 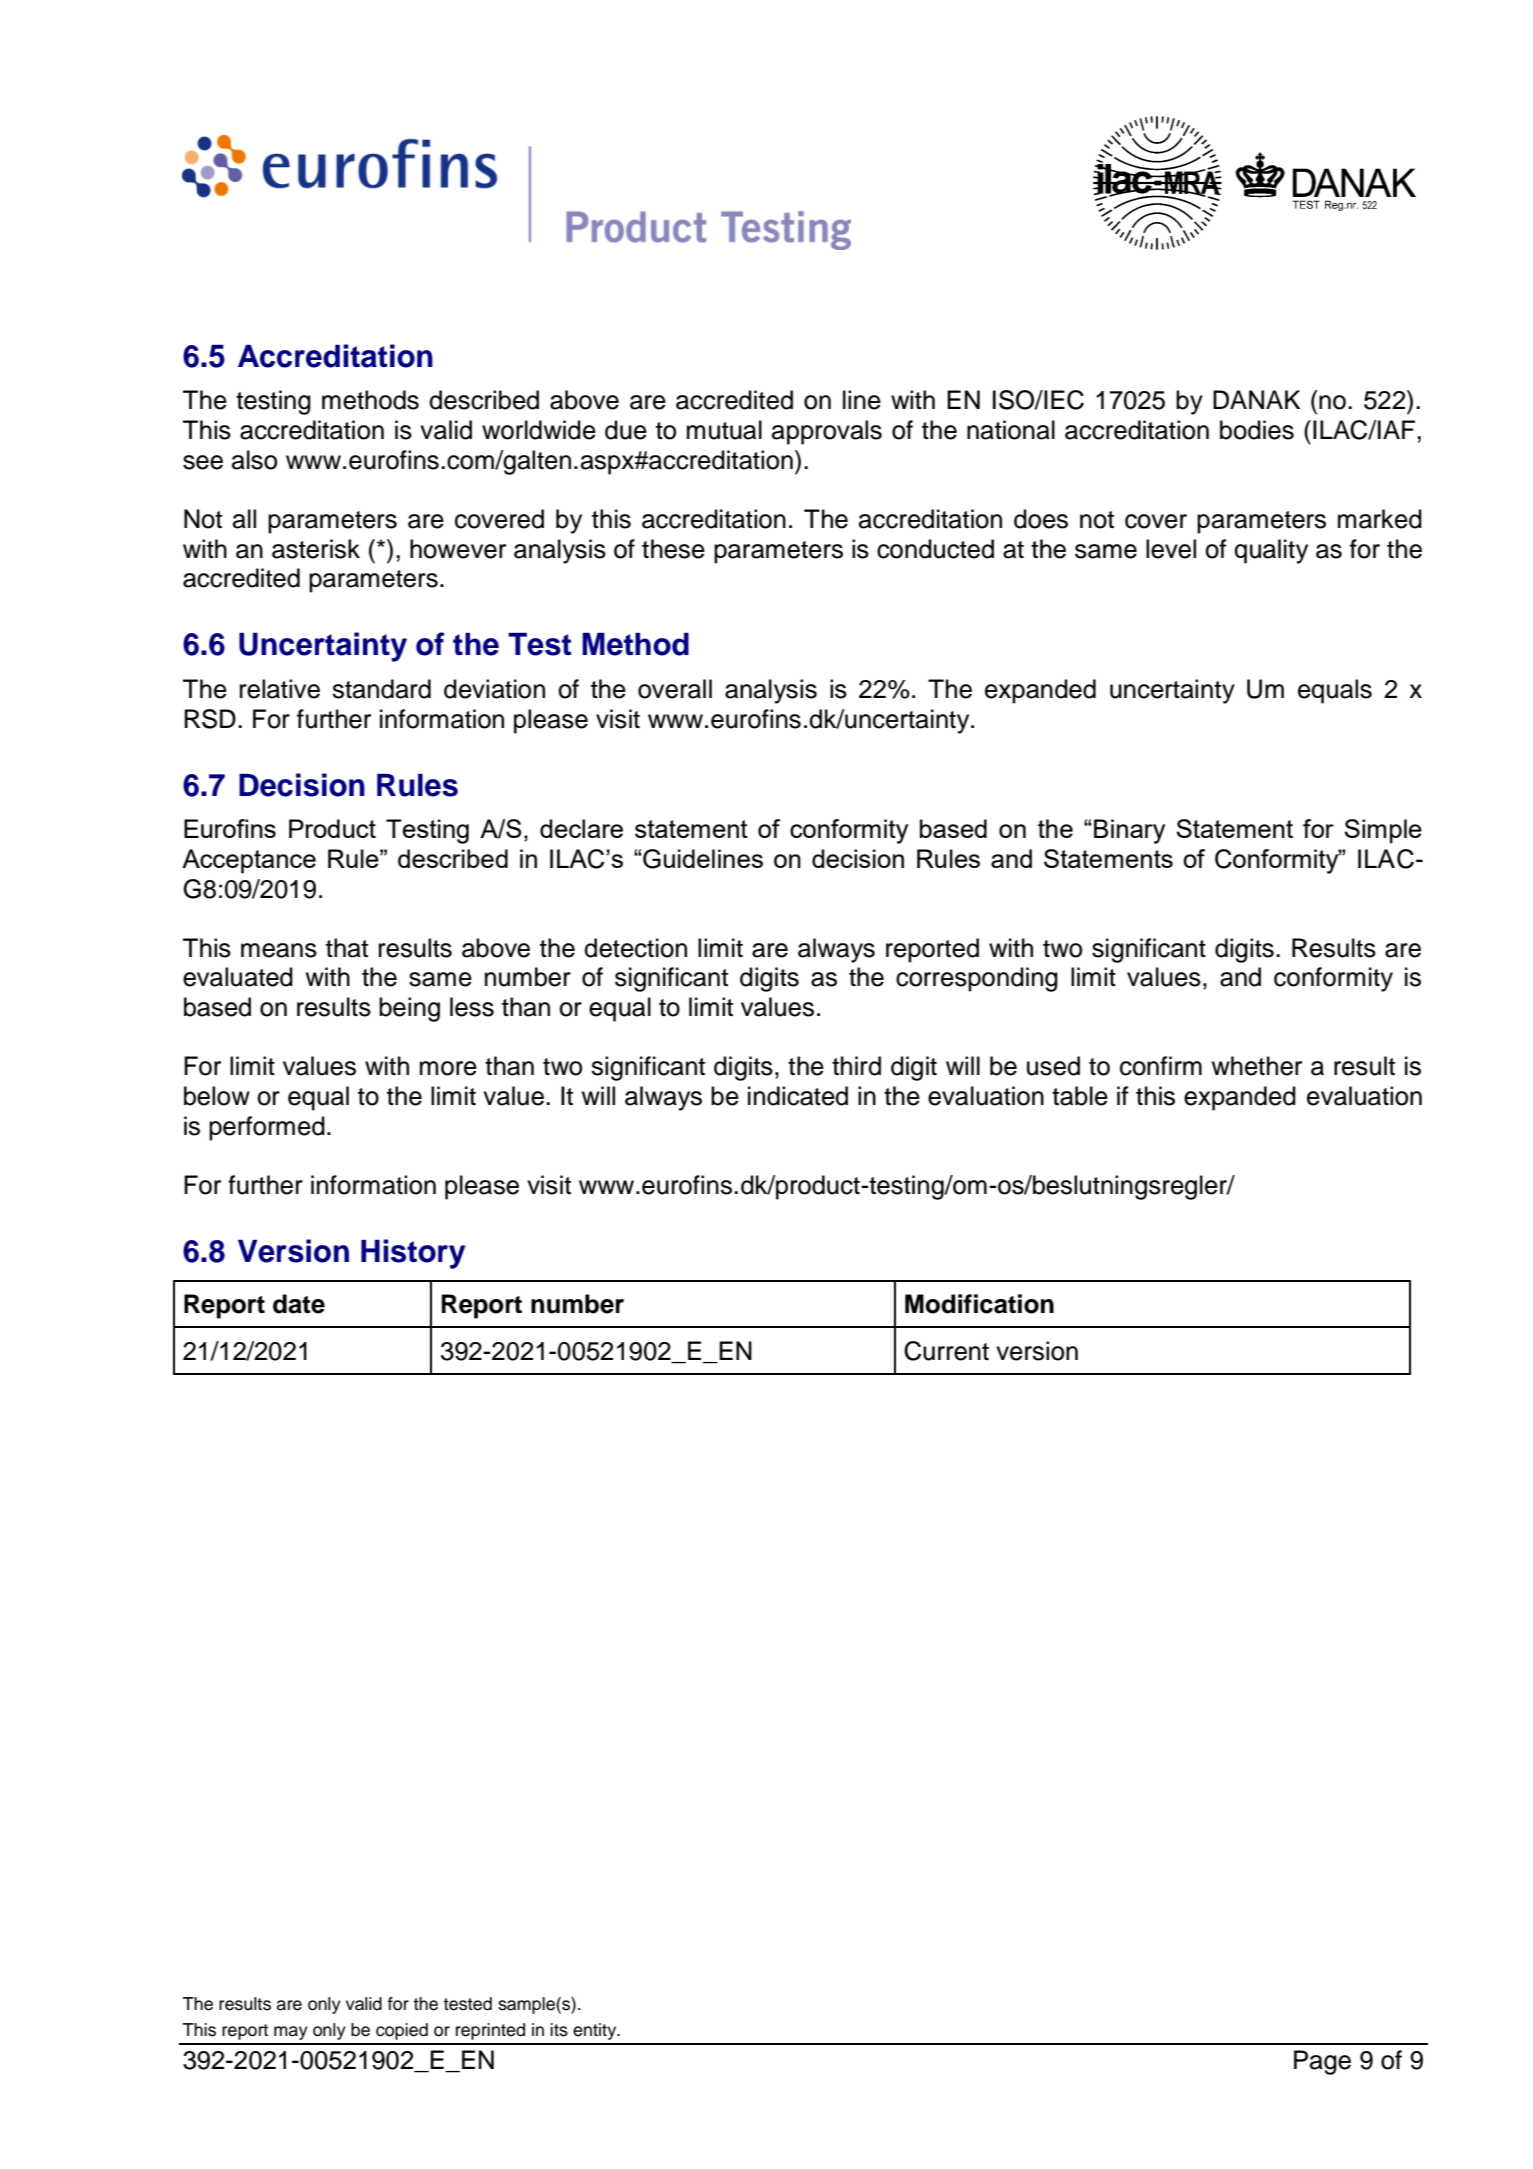 What do you see at coordinates (254, 460) in the page?
I see `also` at bounding box center [254, 460].
